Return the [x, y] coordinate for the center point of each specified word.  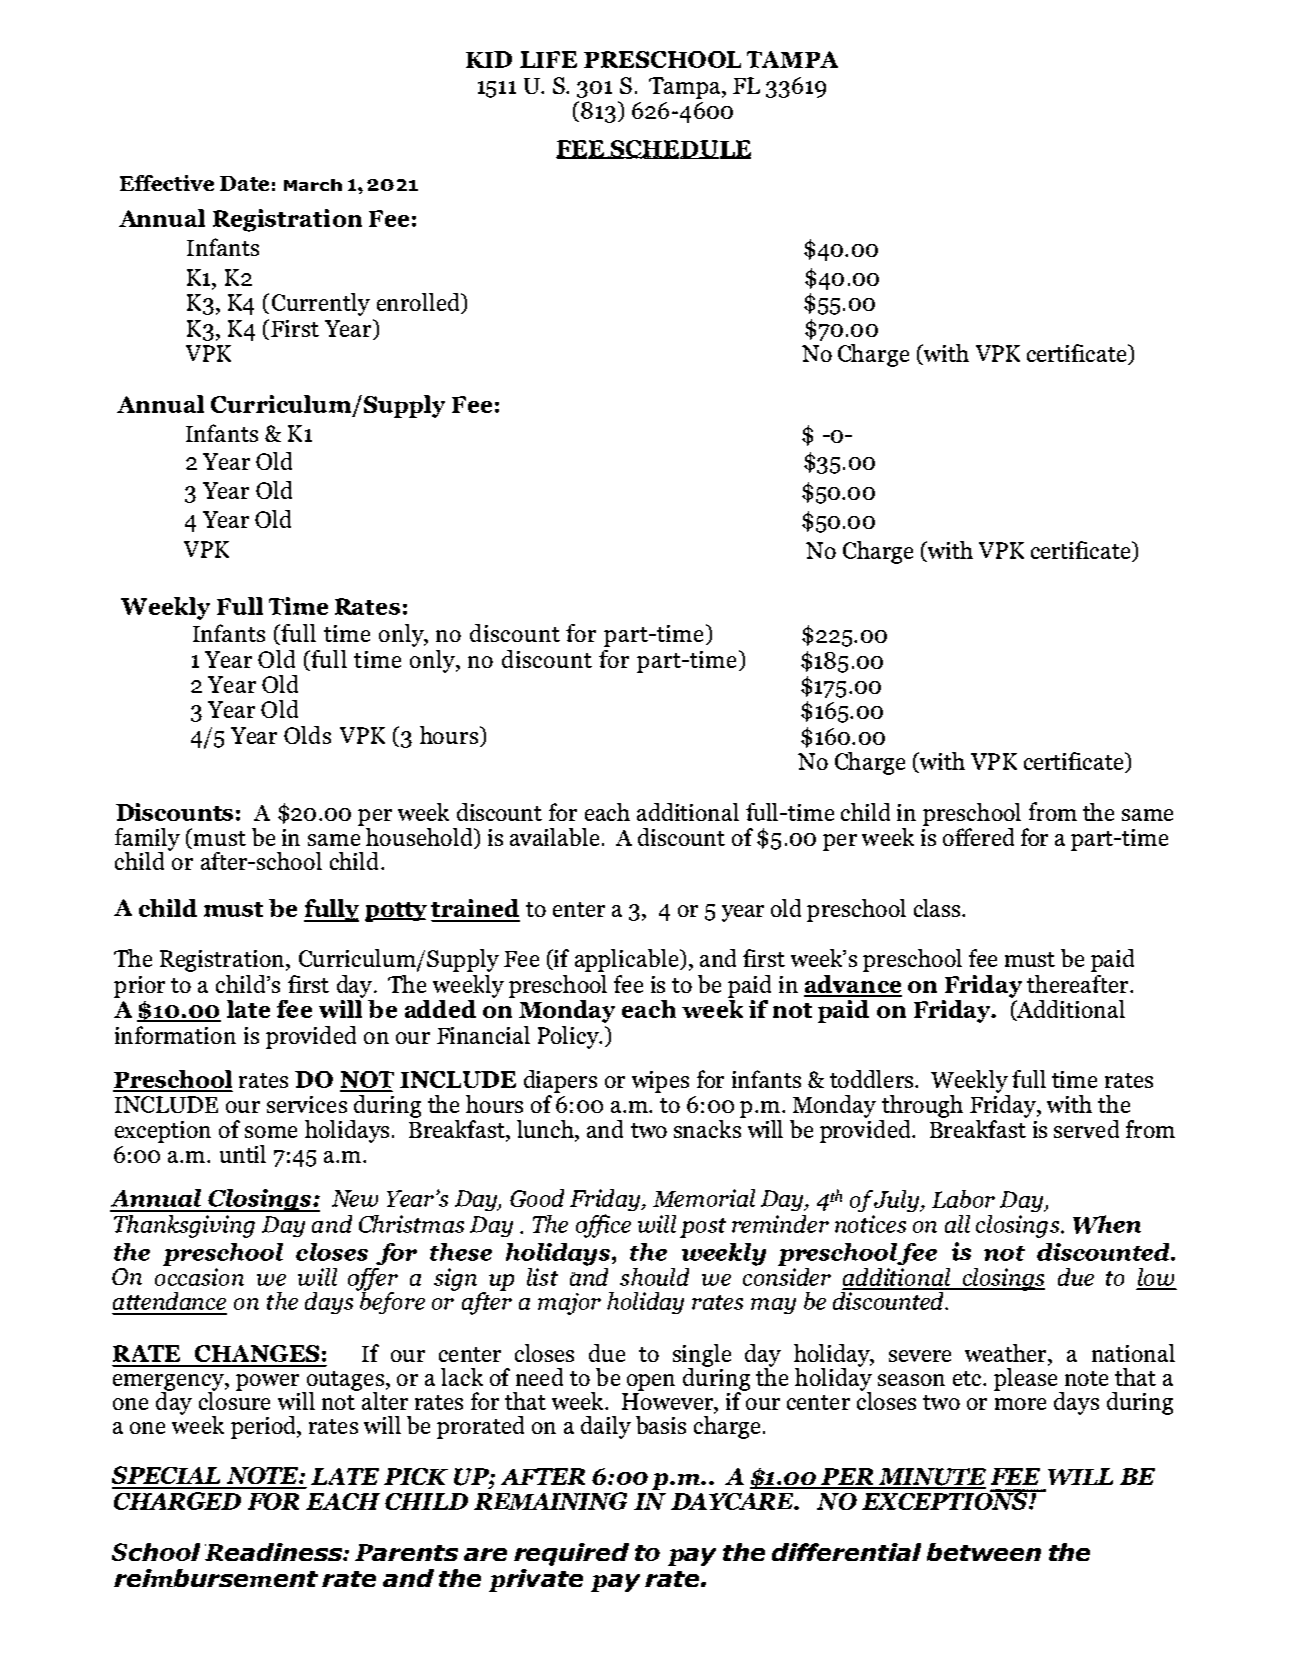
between [984, 1552]
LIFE [548, 59]
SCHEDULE [679, 149]
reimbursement [216, 1578]
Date [244, 183]
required [571, 1554]
